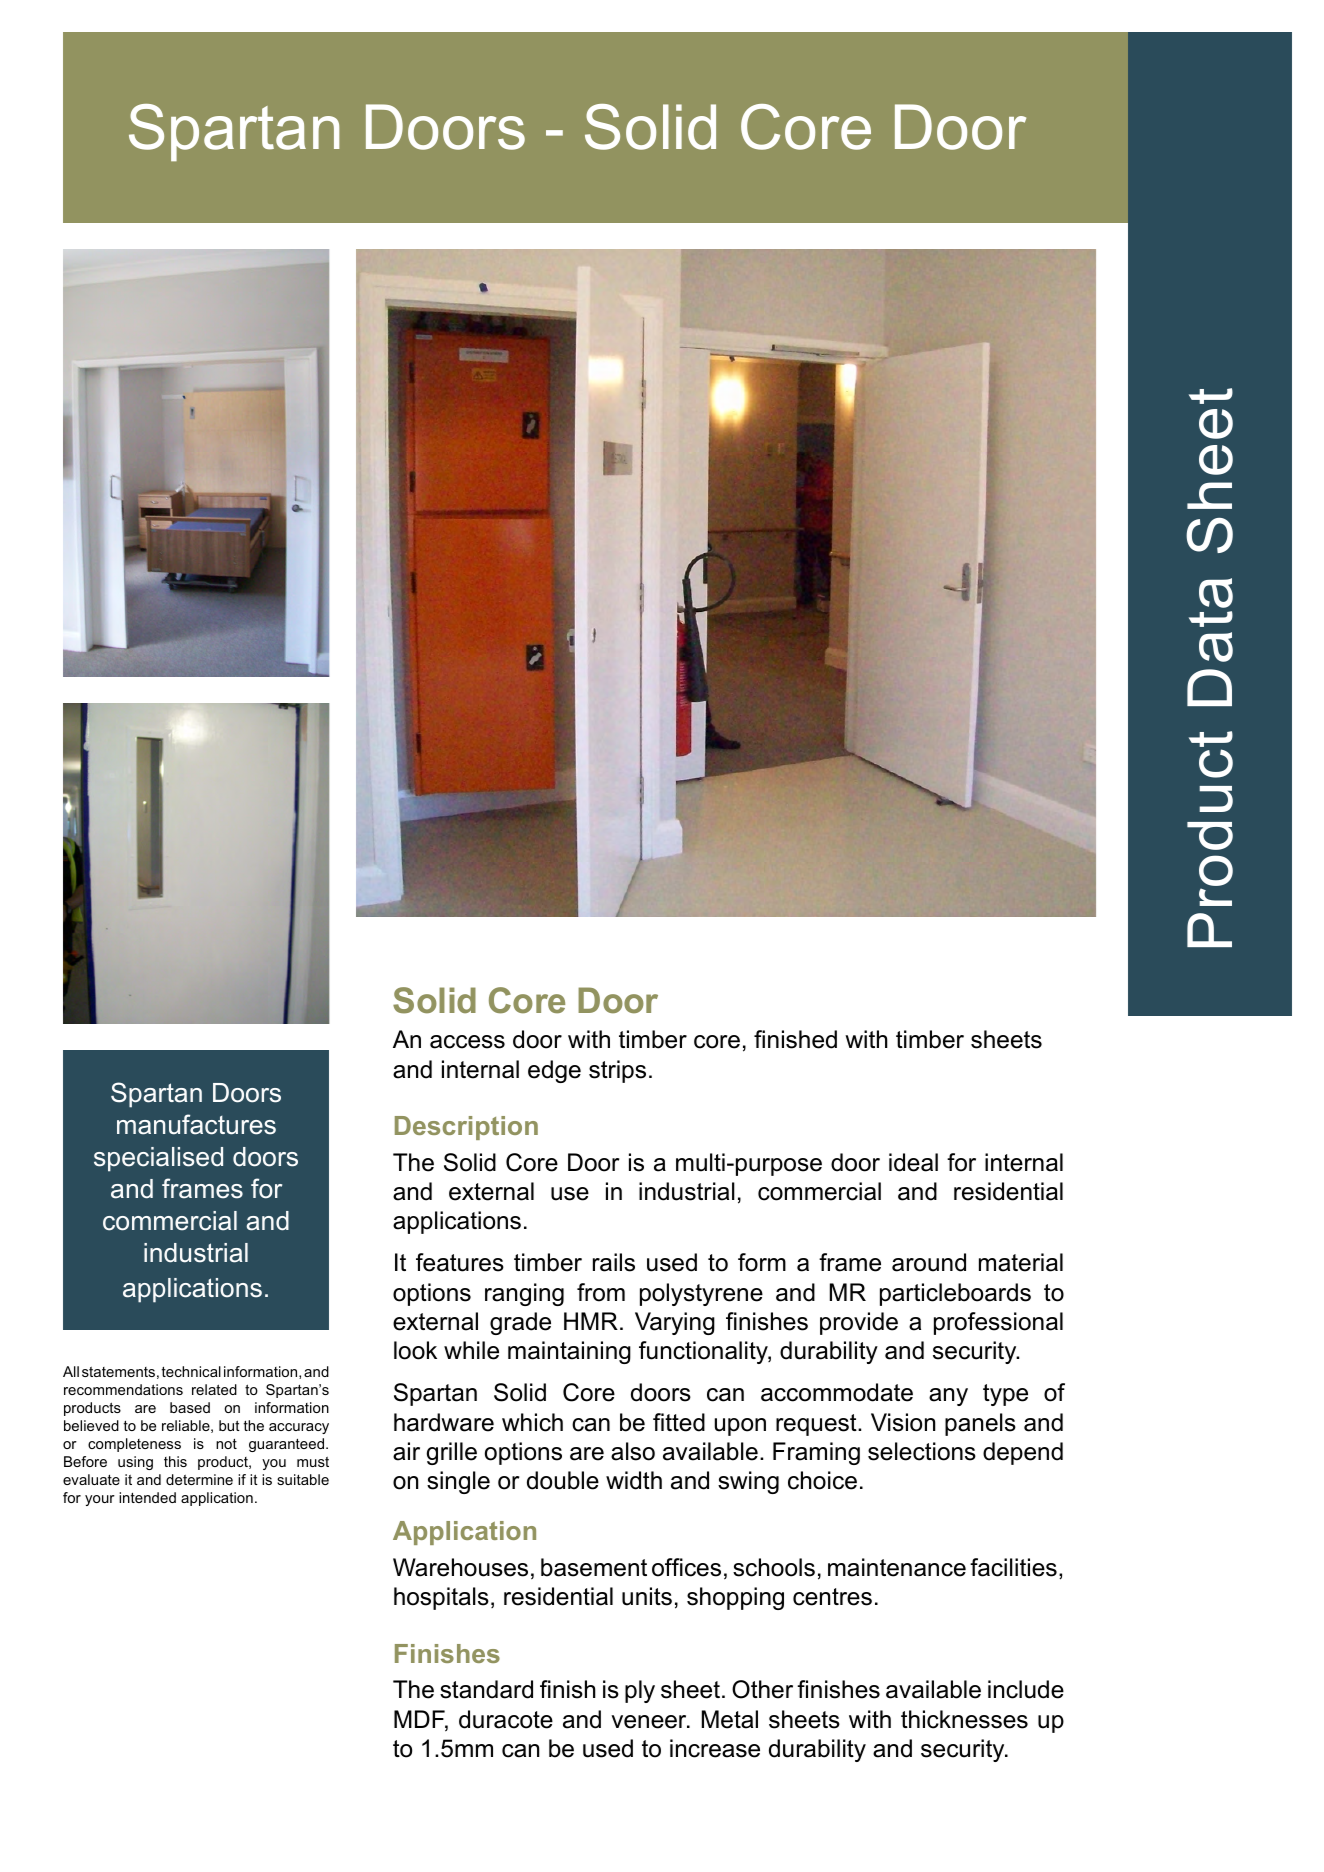 The image size is (1324, 1872). What do you see at coordinates (554, 1071) in the image?
I see `edge` at bounding box center [554, 1071].
